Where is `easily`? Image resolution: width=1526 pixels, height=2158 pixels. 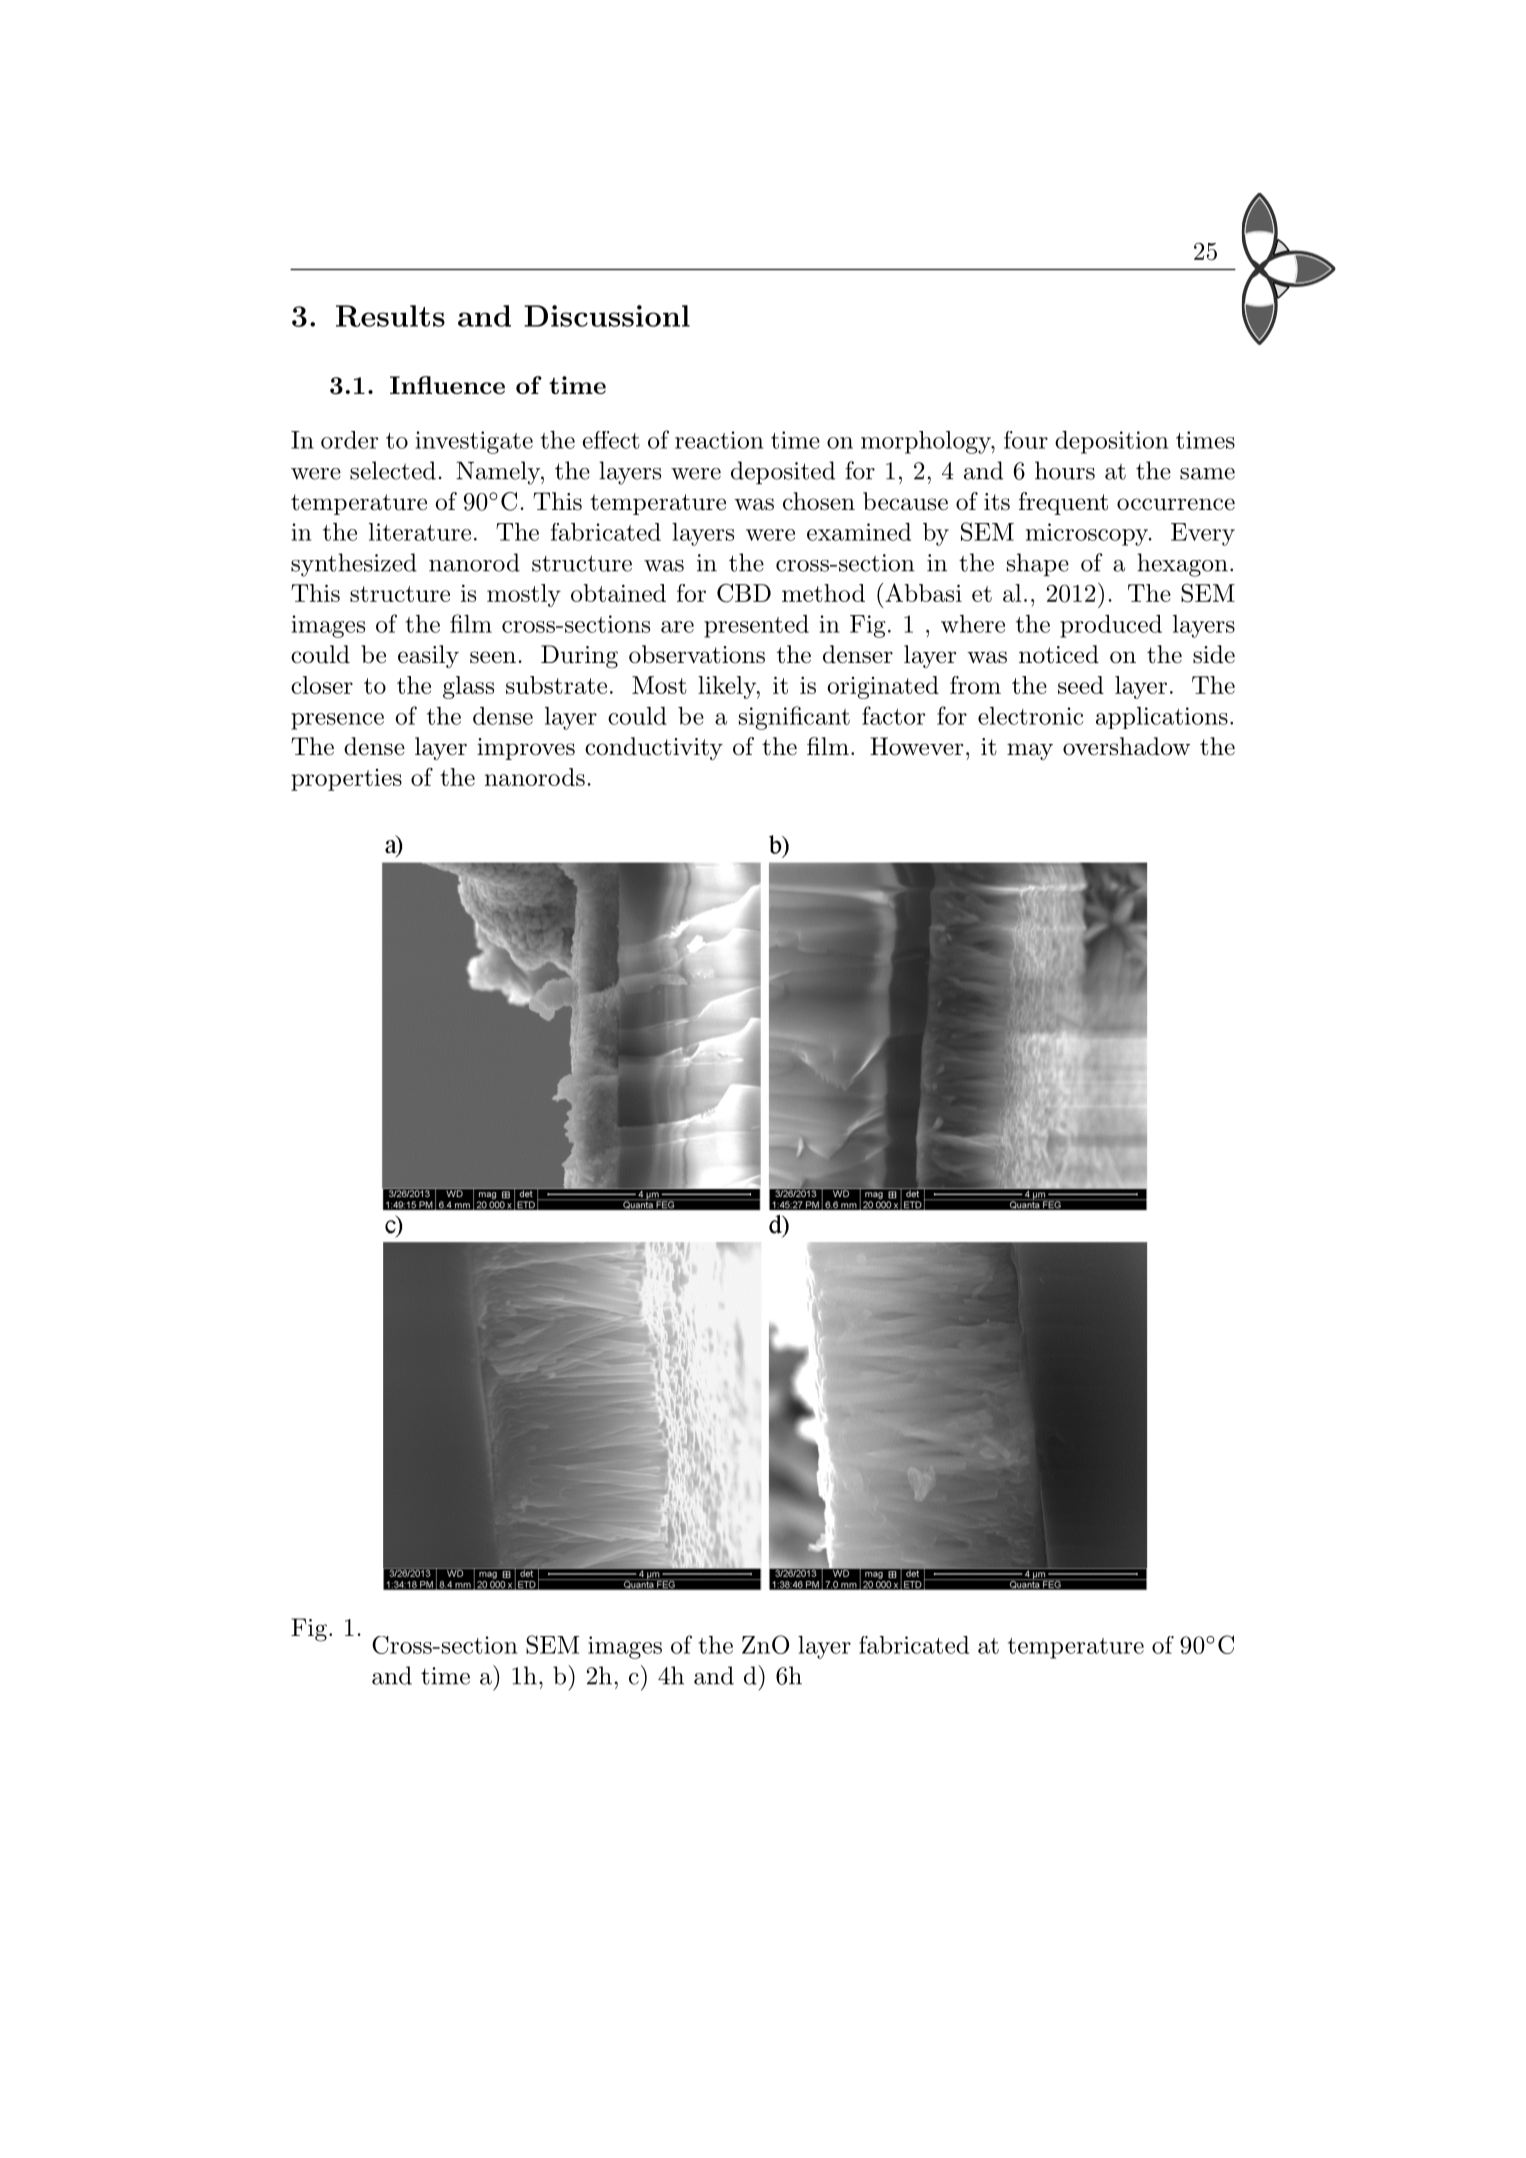
easily is located at coordinates (428, 656).
